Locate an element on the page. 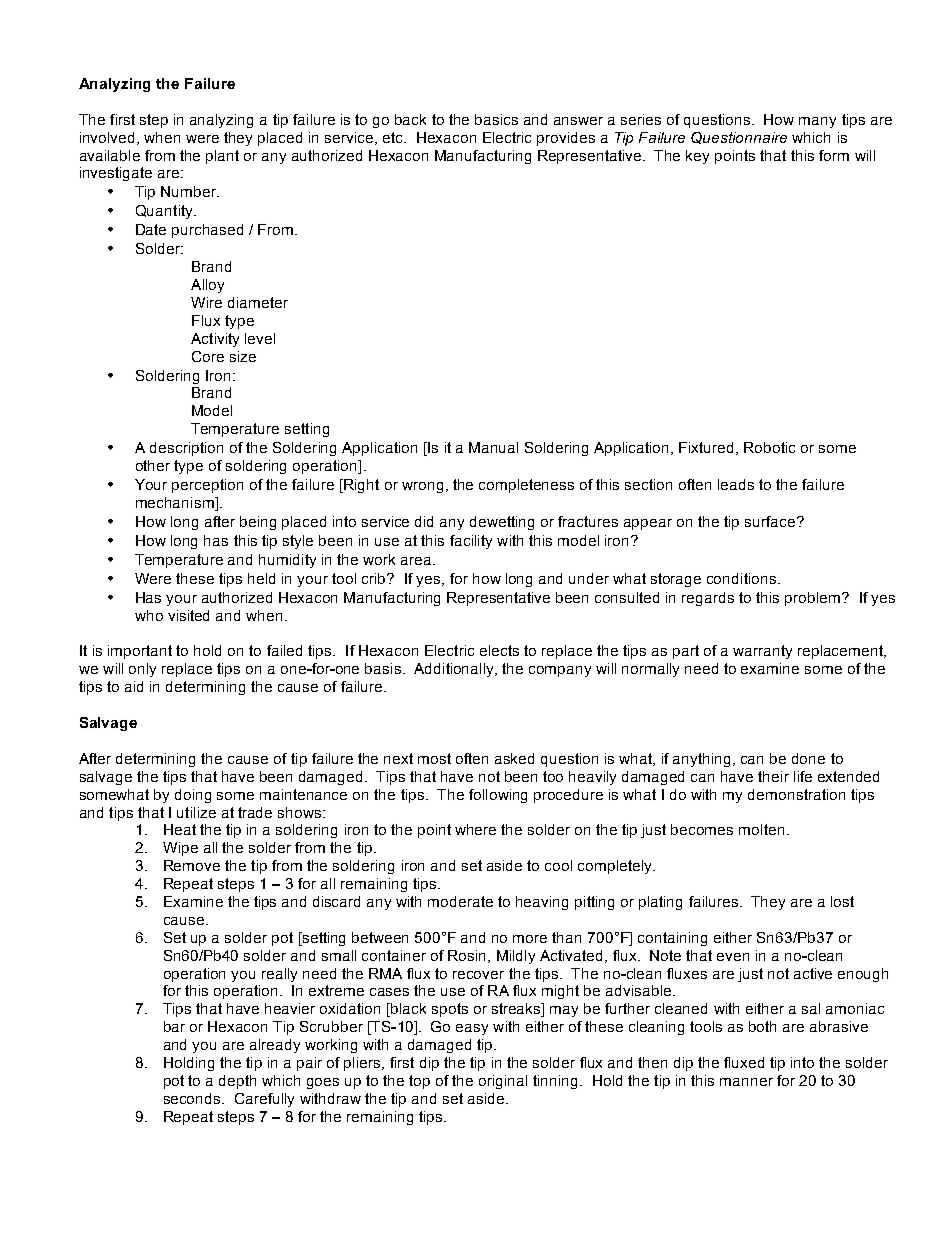 The image size is (952, 1233). many is located at coordinates (817, 122).
